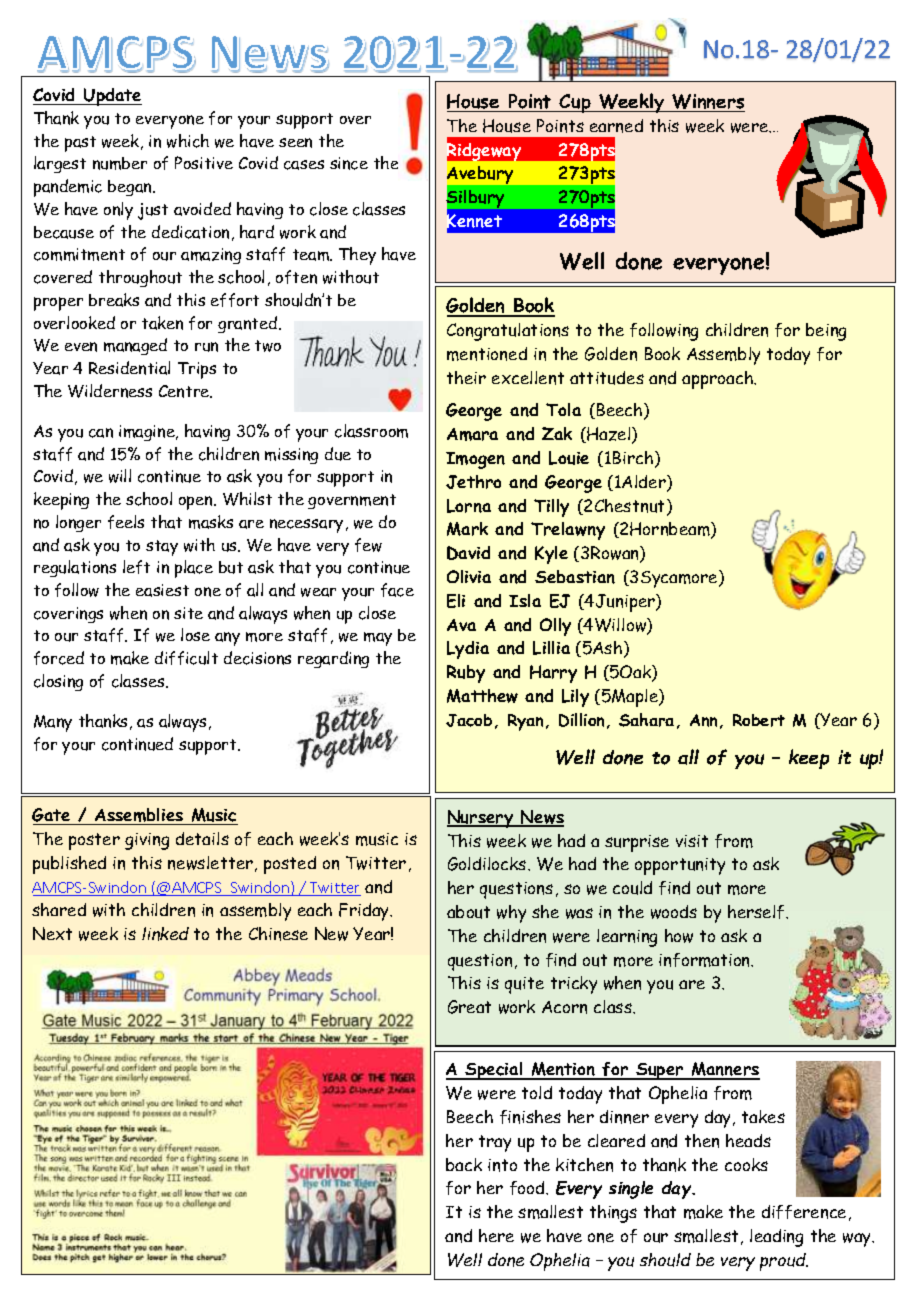  I want to click on Ruby, so click(466, 674).
